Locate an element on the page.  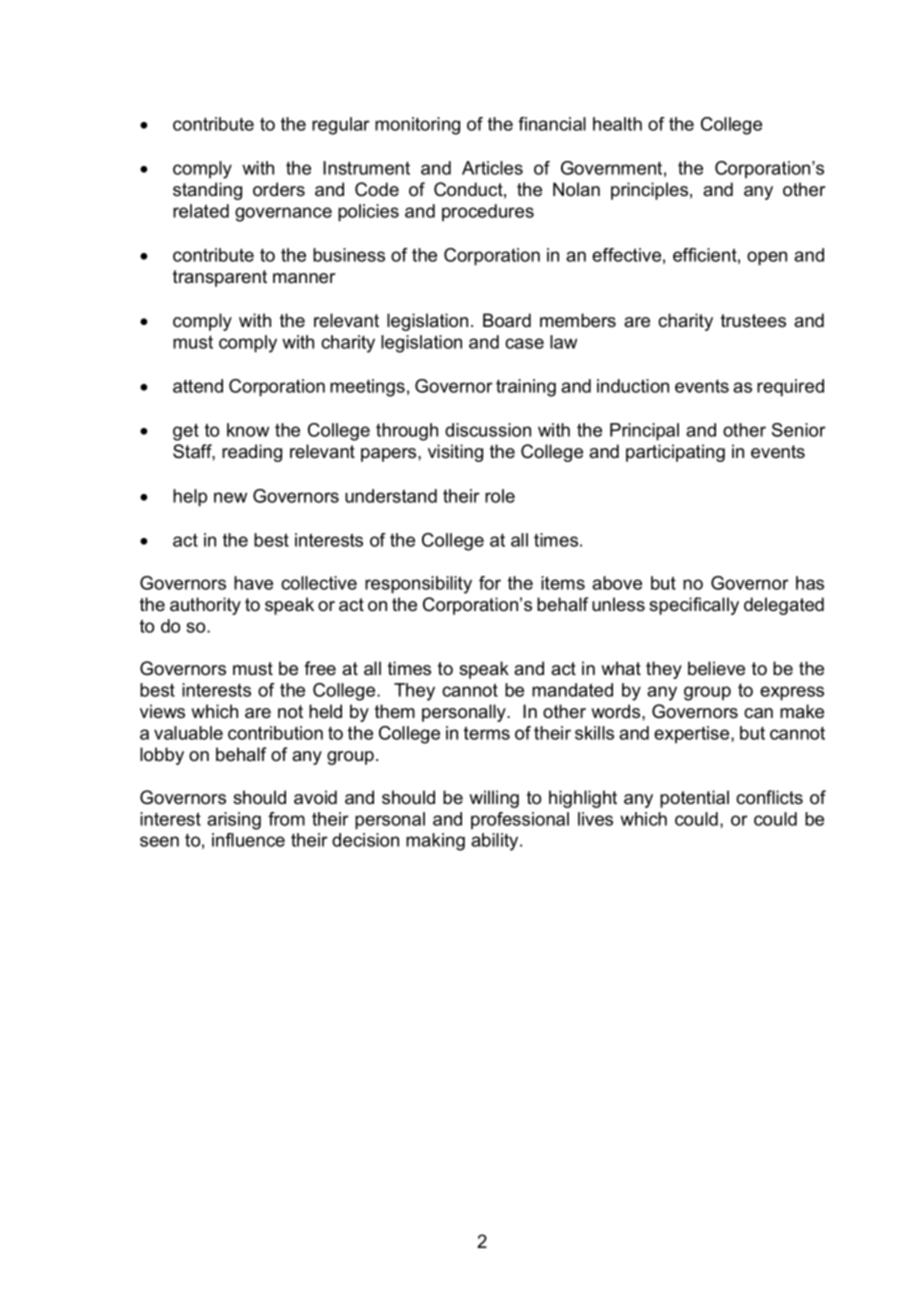
professional is located at coordinates (520, 820).
